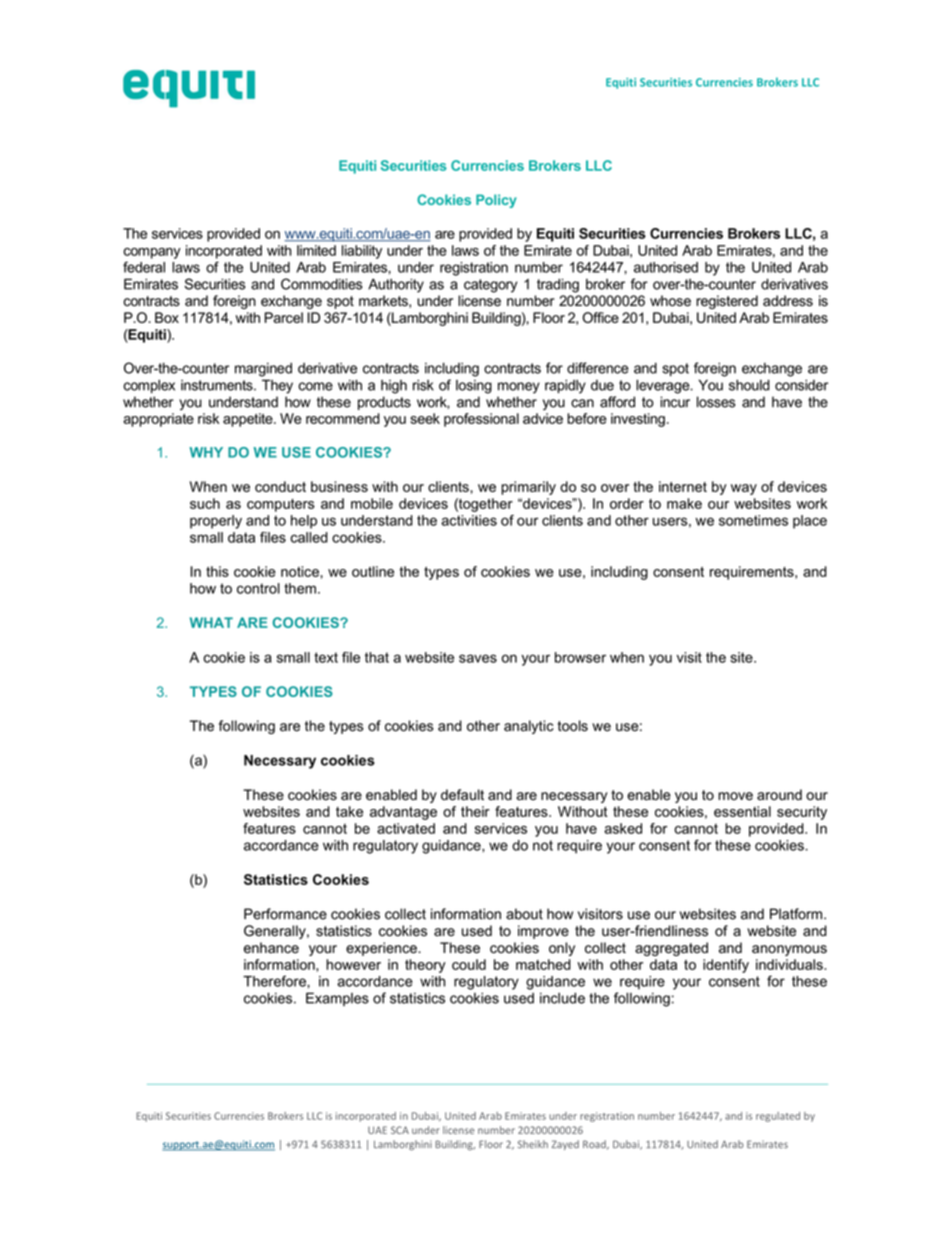  What do you see at coordinates (533, 1144) in the screenshot?
I see `Sheikh` at bounding box center [533, 1144].
